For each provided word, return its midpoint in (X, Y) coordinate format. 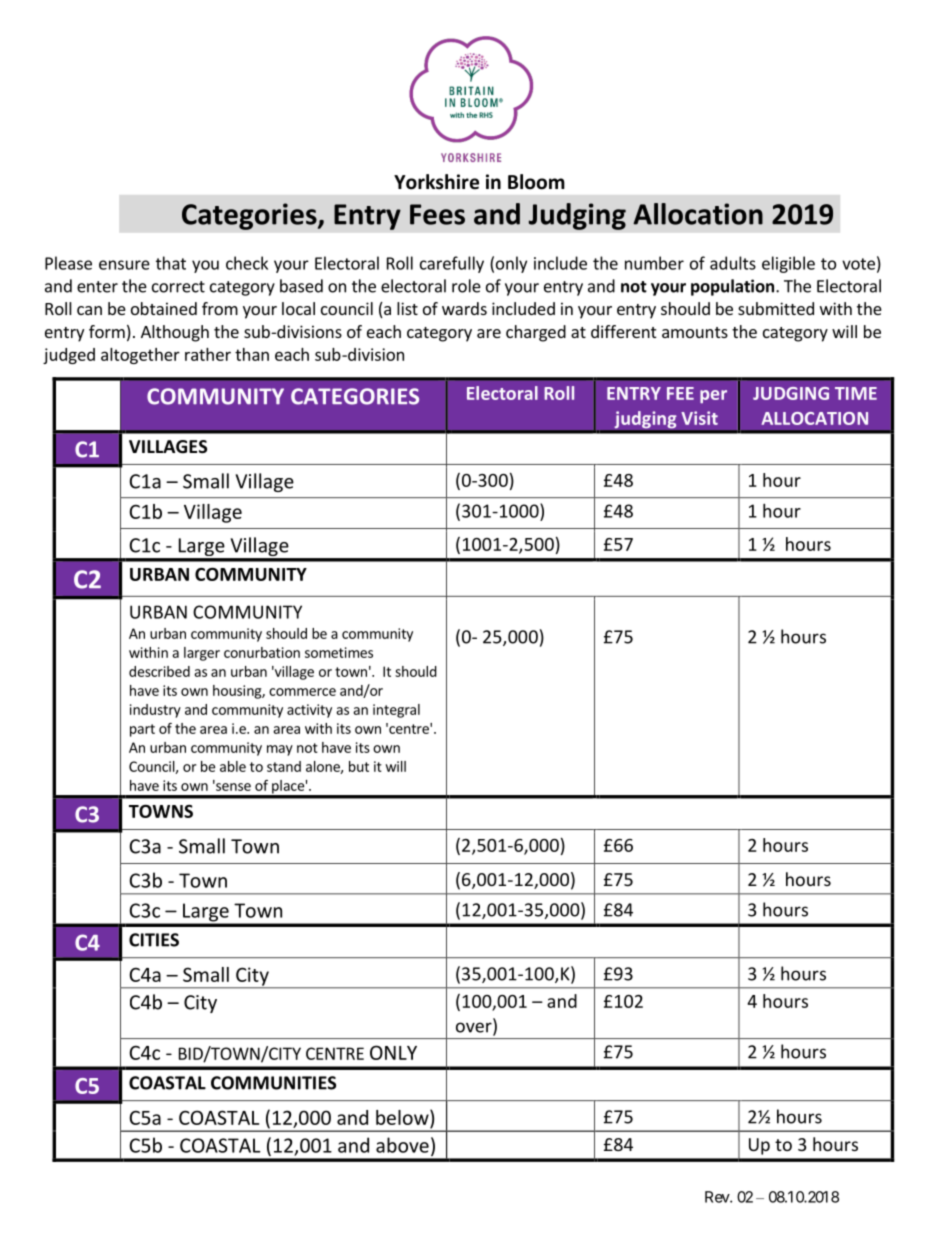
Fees (437, 214)
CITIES (154, 940)
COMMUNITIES (273, 1083)
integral (396, 711)
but (359, 766)
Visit (699, 418)
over (475, 1028)
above (402, 1145)
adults (733, 263)
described (159, 671)
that (171, 263)
